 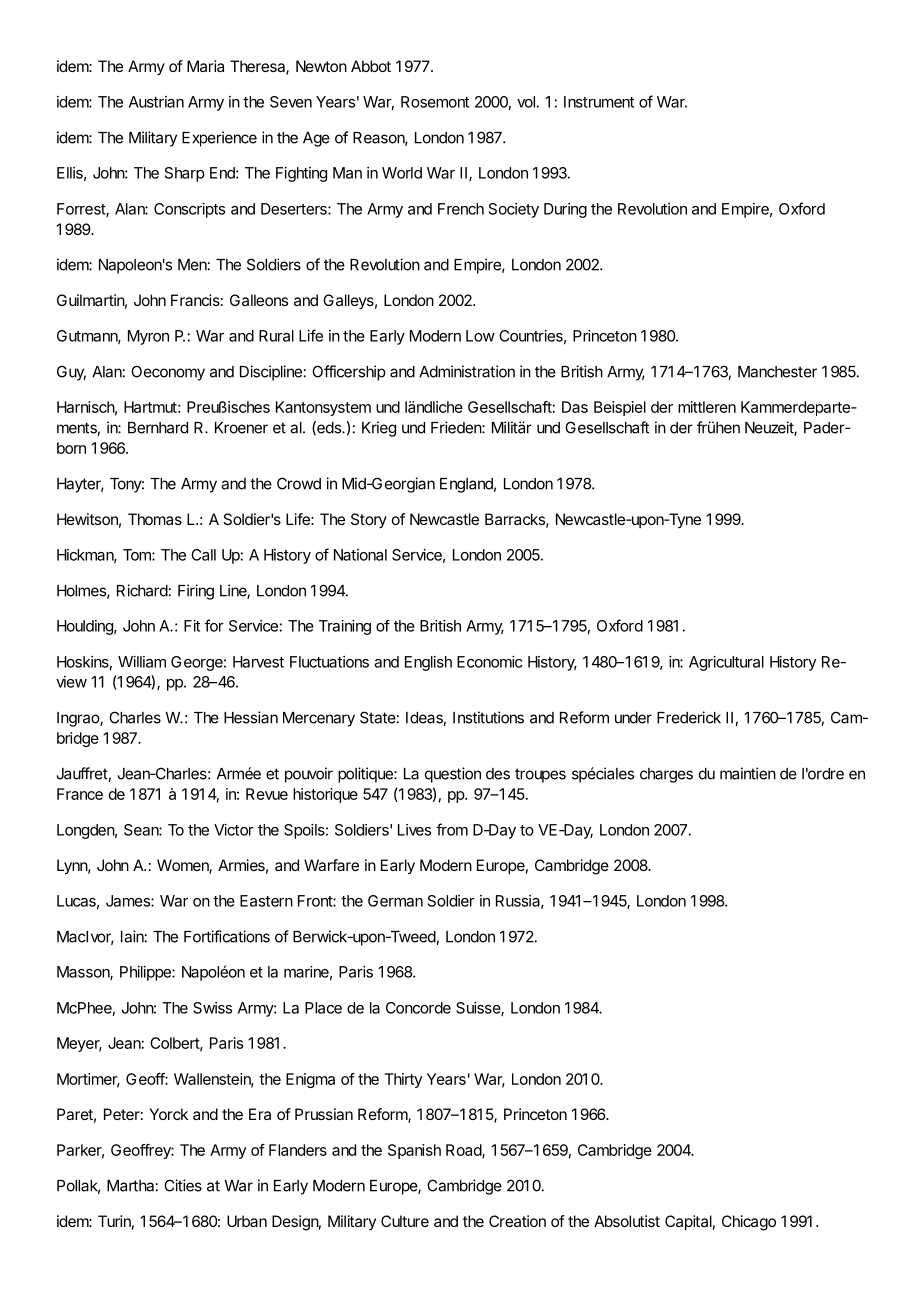 I want to click on Manchester, so click(x=777, y=372).
